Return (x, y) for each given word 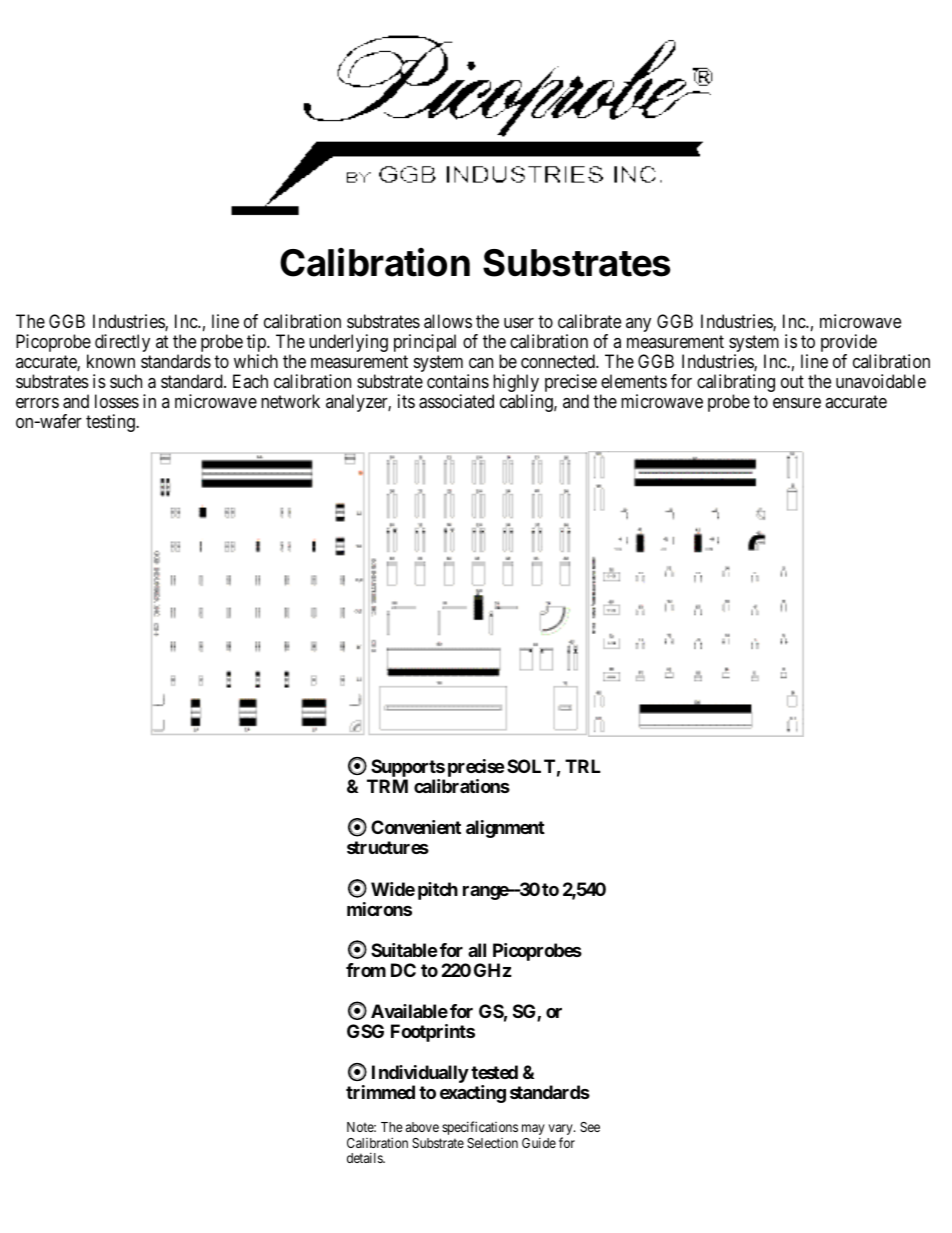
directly (122, 343)
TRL (583, 766)
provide (849, 344)
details (365, 1157)
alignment (505, 829)
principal (425, 343)
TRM (387, 786)
